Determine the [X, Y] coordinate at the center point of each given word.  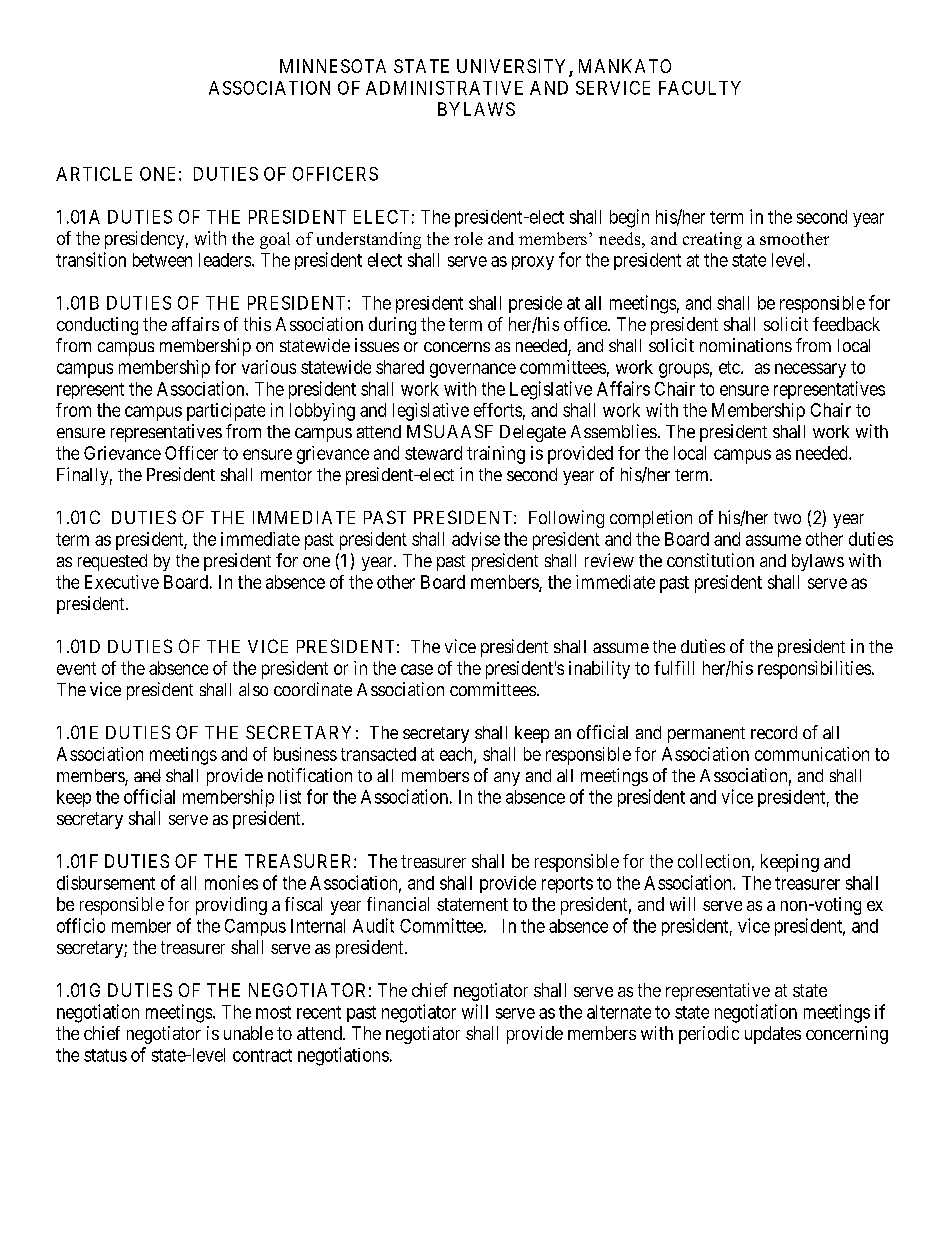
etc [730, 367]
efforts [498, 410]
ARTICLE [94, 174]
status [105, 1055]
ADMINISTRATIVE [444, 88]
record [774, 732]
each [457, 755]
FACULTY [700, 88]
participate [226, 412]
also [253, 689]
